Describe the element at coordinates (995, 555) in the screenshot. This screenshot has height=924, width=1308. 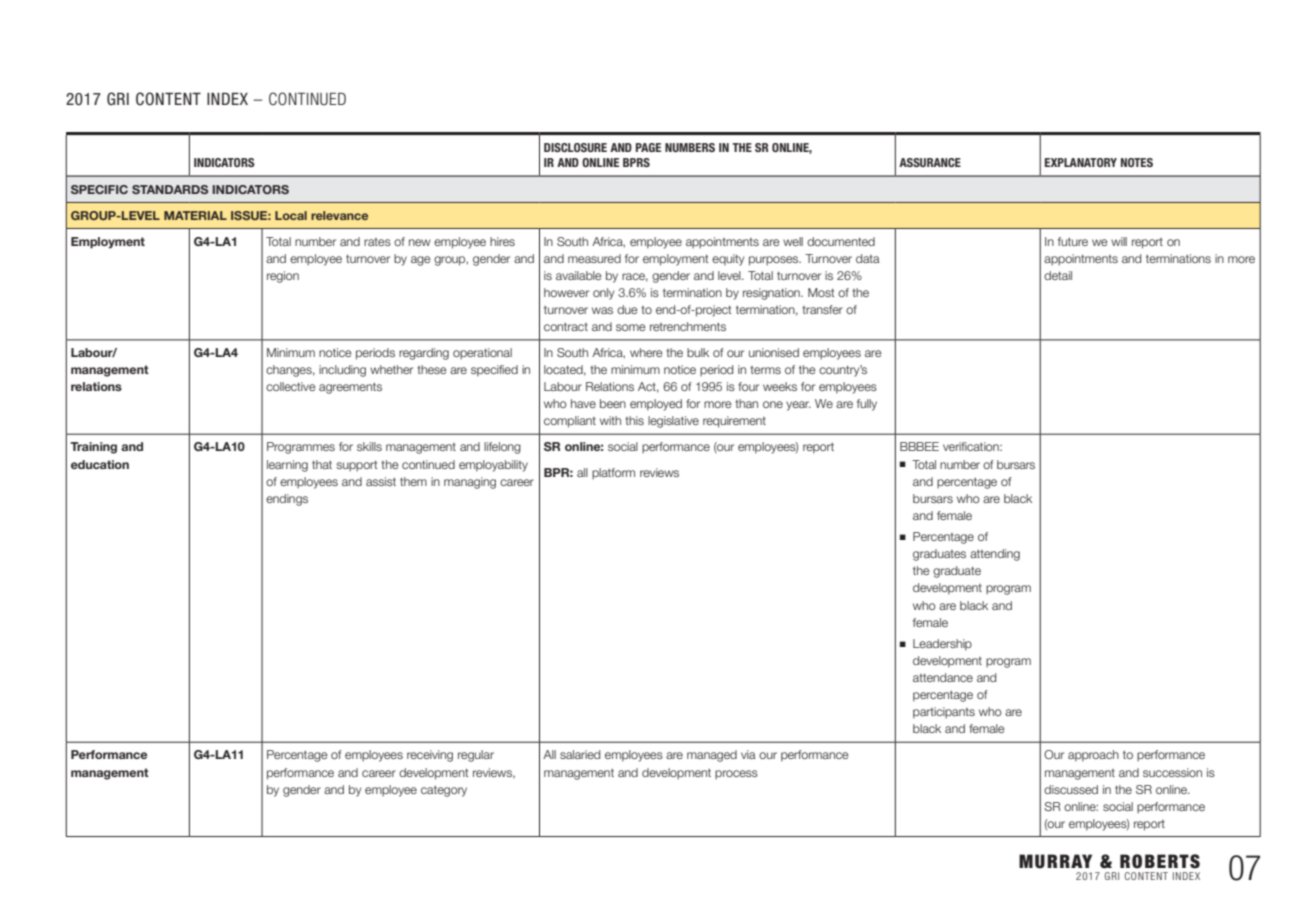
I see `attending` at that location.
